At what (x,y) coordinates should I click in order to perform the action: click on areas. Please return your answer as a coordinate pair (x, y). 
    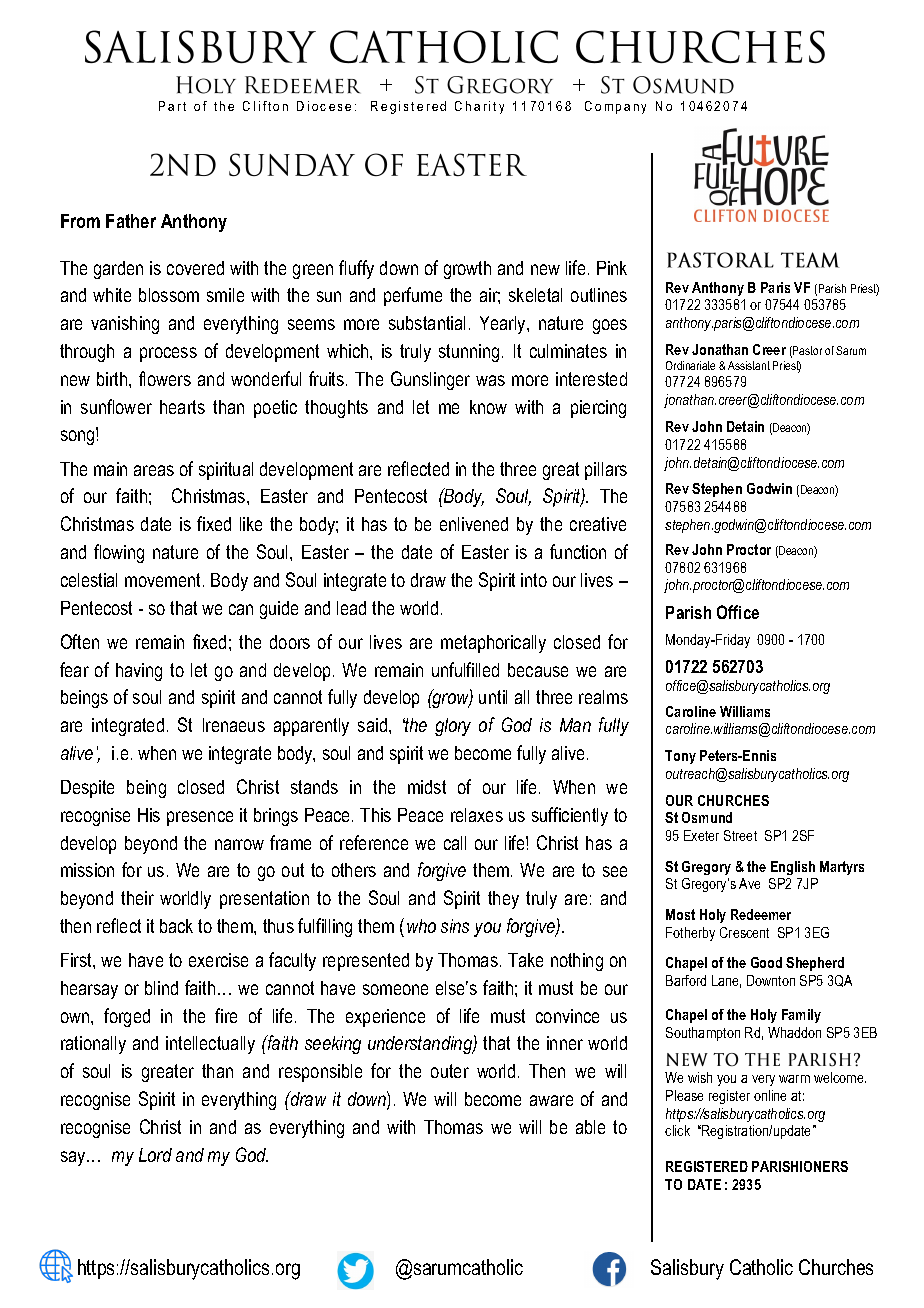
    Looking at the image, I should click on (154, 470).
